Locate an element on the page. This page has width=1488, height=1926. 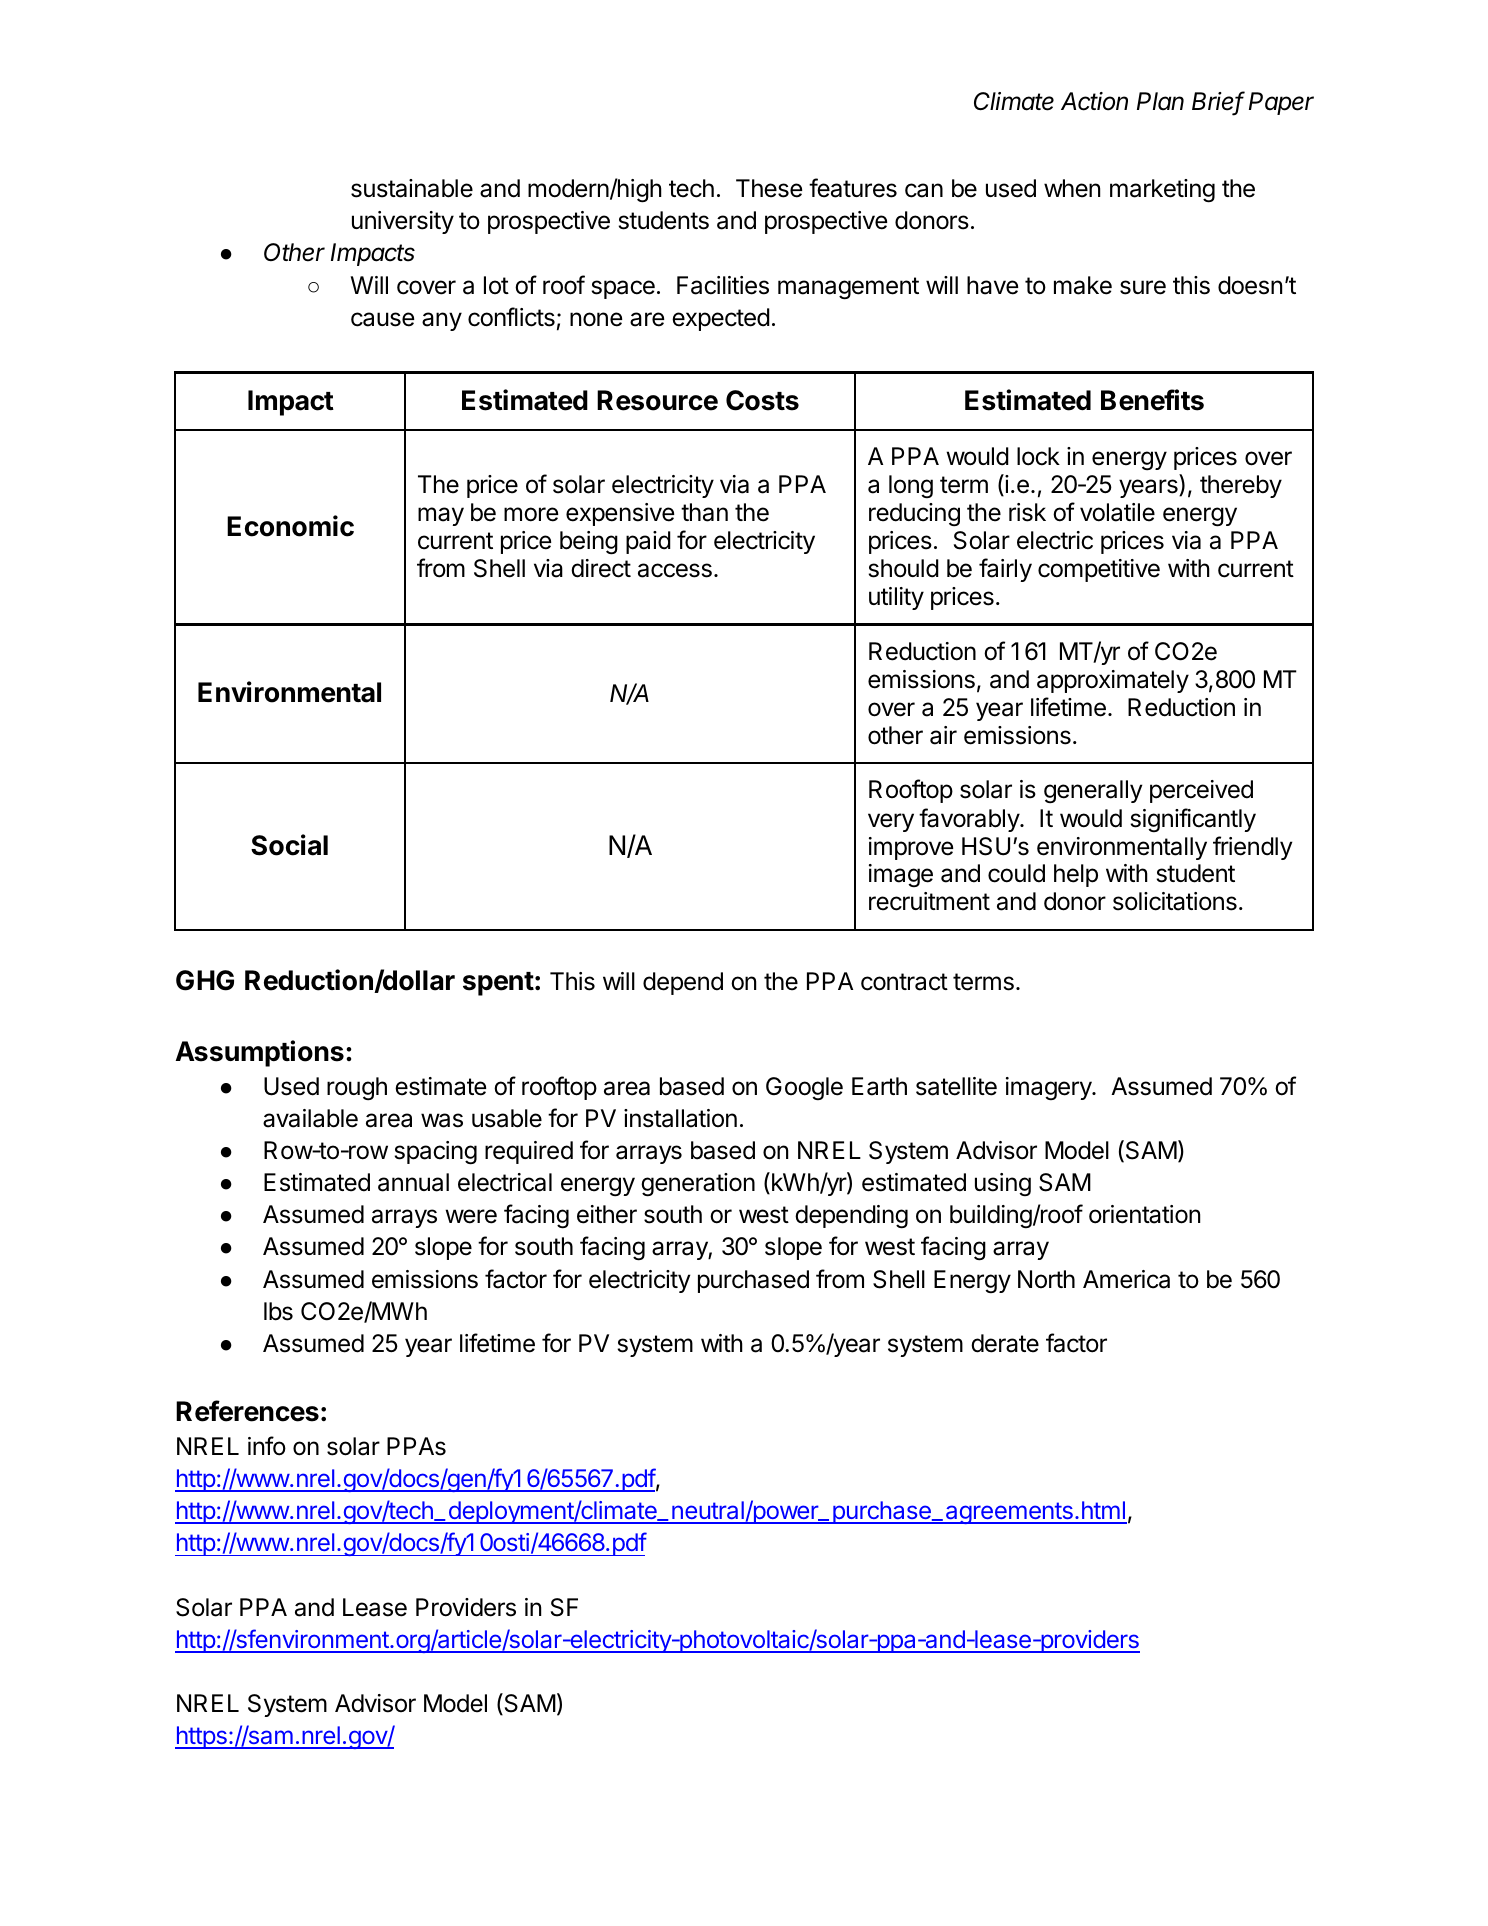
rough is located at coordinates (357, 1089).
